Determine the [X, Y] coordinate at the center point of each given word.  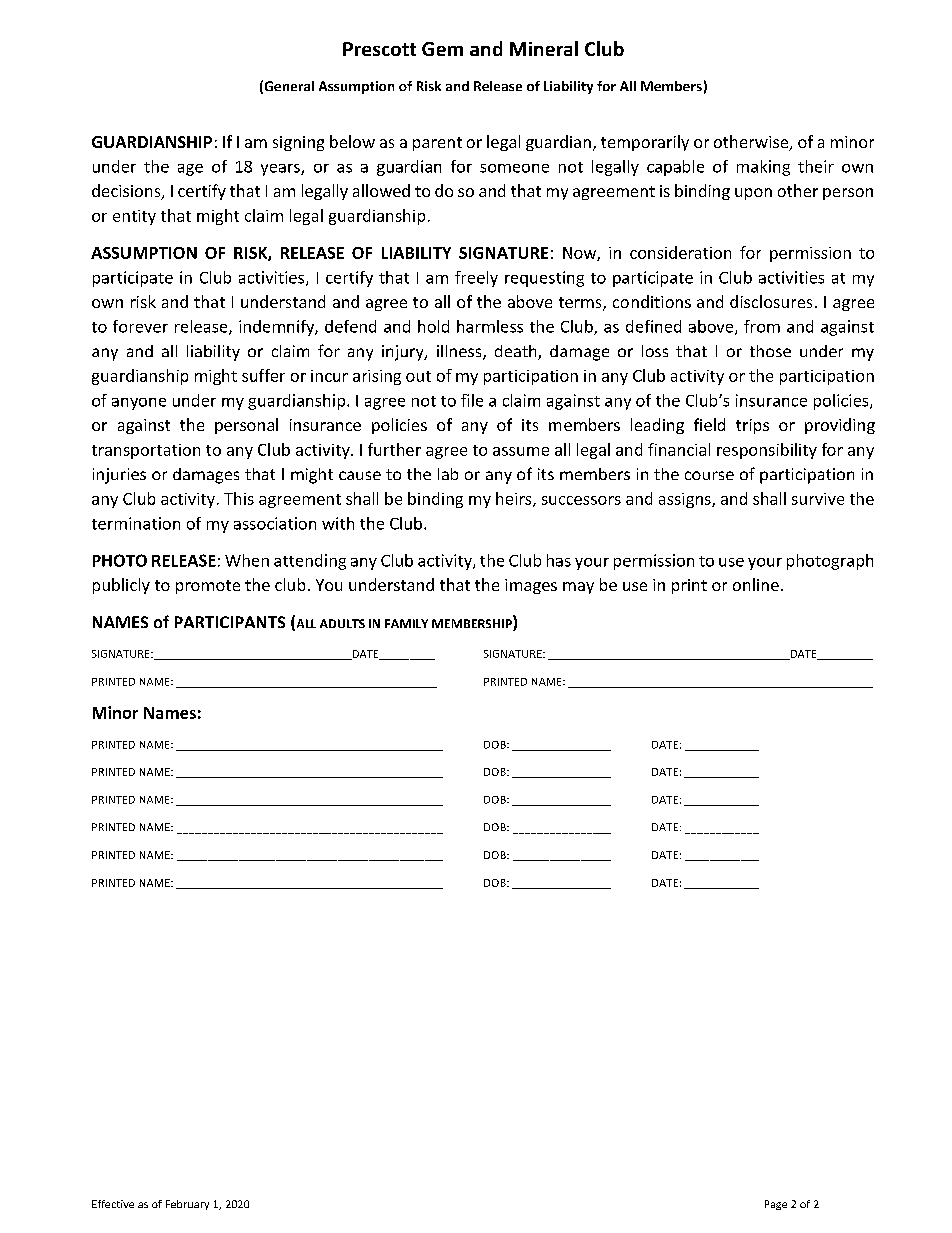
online [756, 584]
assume [521, 451]
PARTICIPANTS [230, 622]
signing [298, 143]
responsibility [767, 451]
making [763, 168]
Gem [442, 49]
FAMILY [406, 623]
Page [776, 1205]
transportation [146, 451]
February [187, 1205]
